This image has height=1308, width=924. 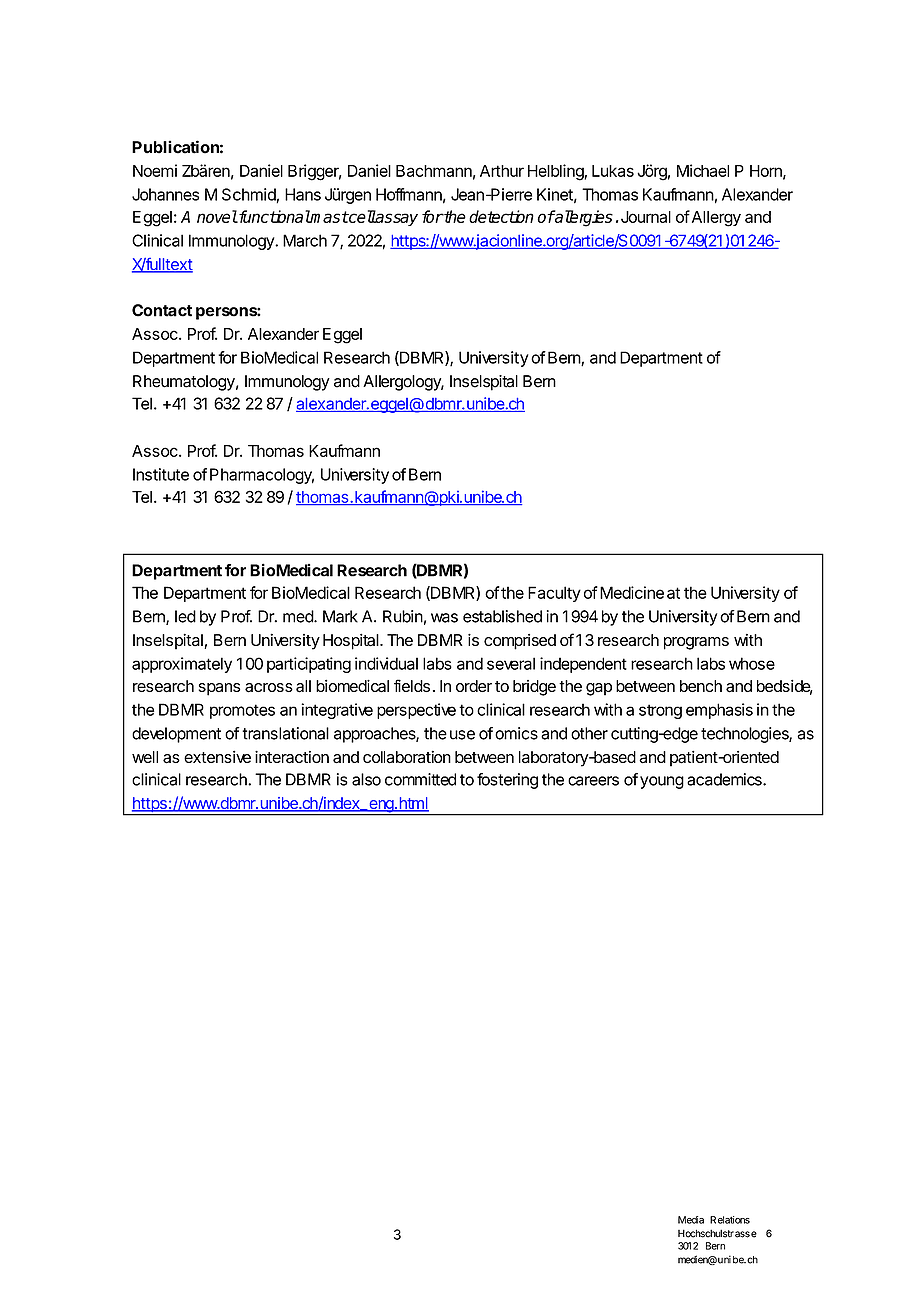 I want to click on Medicine, so click(x=632, y=592).
